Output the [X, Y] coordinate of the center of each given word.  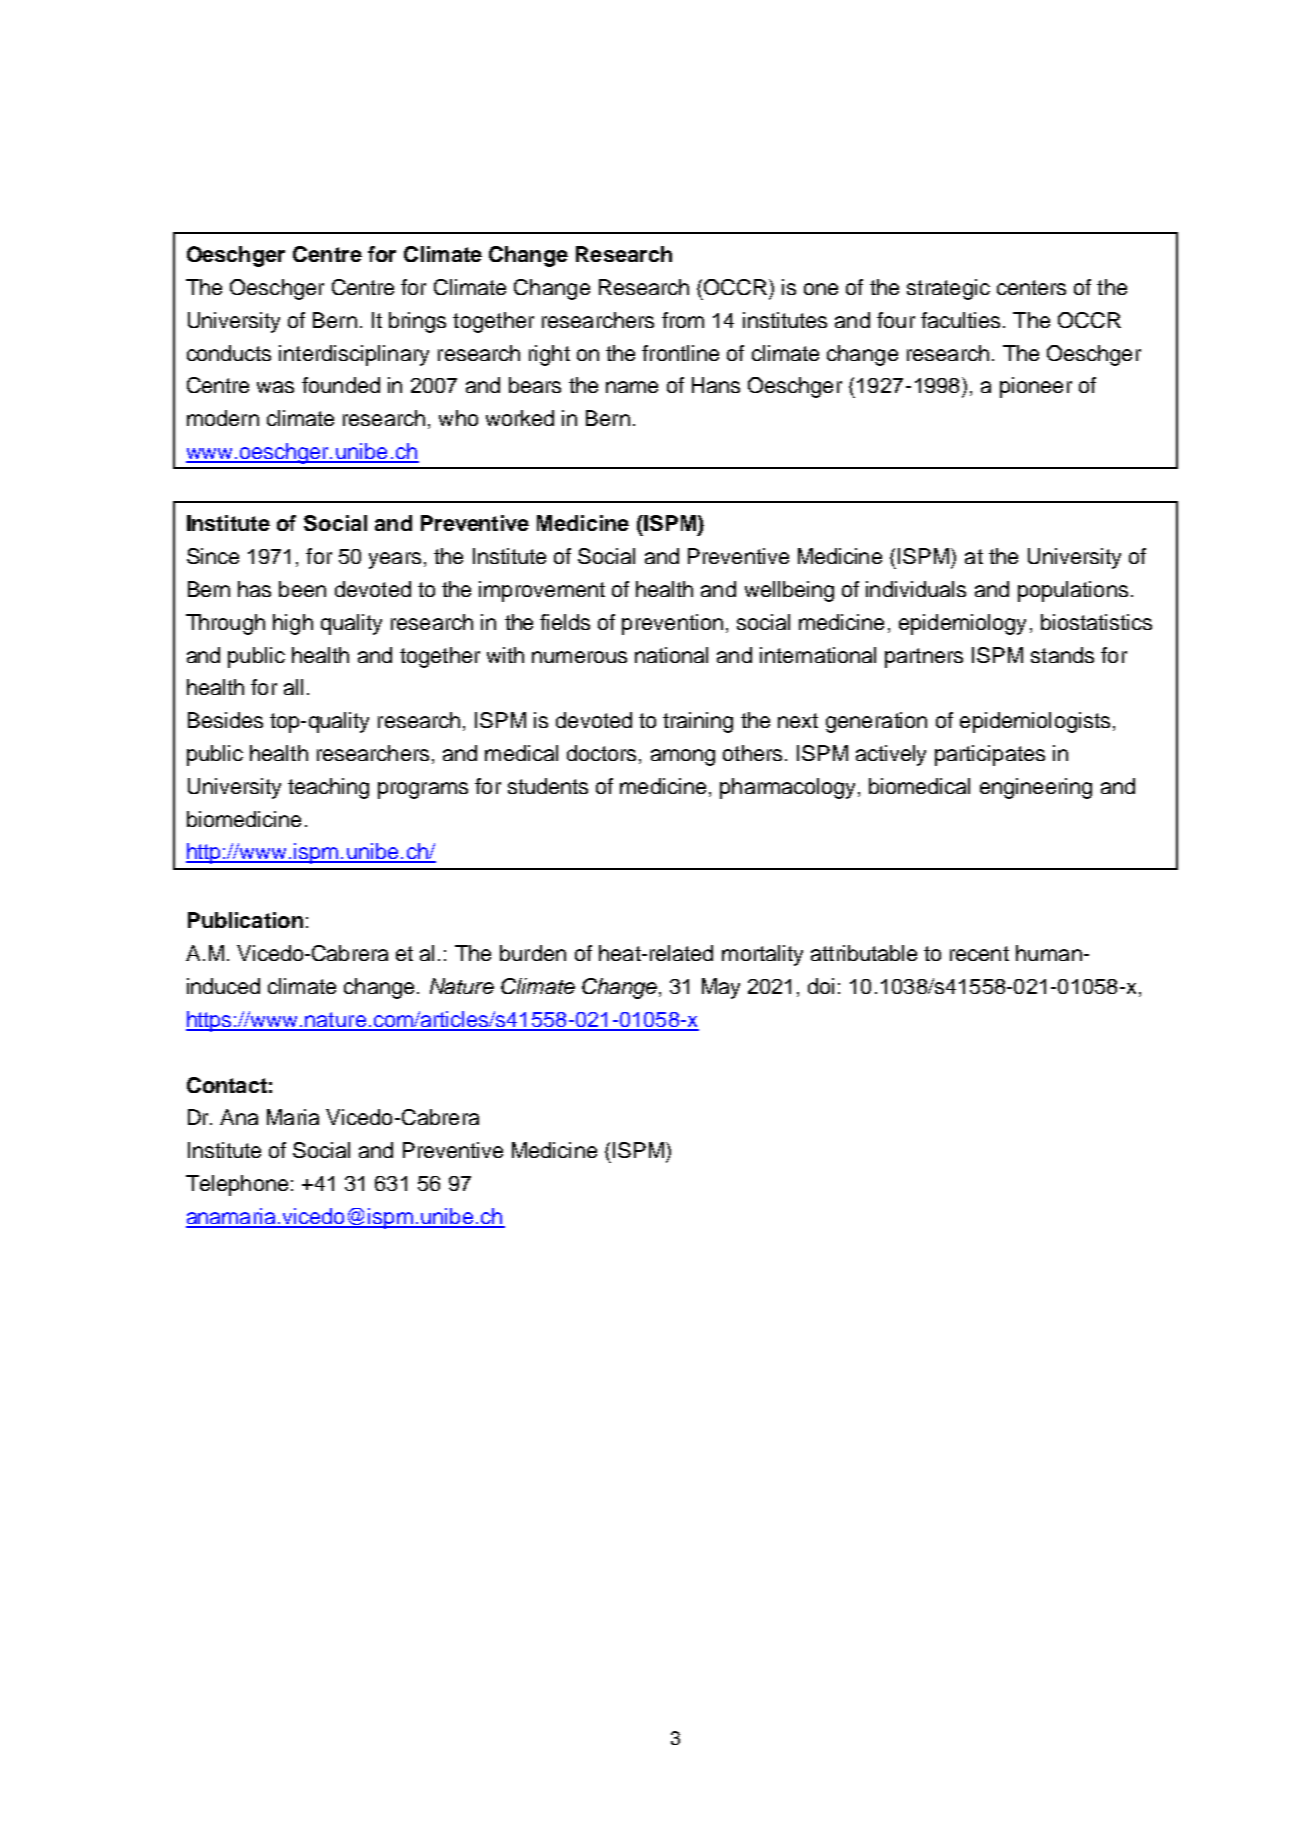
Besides [225, 720]
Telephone [237, 1185]
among [683, 757]
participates [990, 755]
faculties [960, 320]
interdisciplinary [354, 355]
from [683, 320]
